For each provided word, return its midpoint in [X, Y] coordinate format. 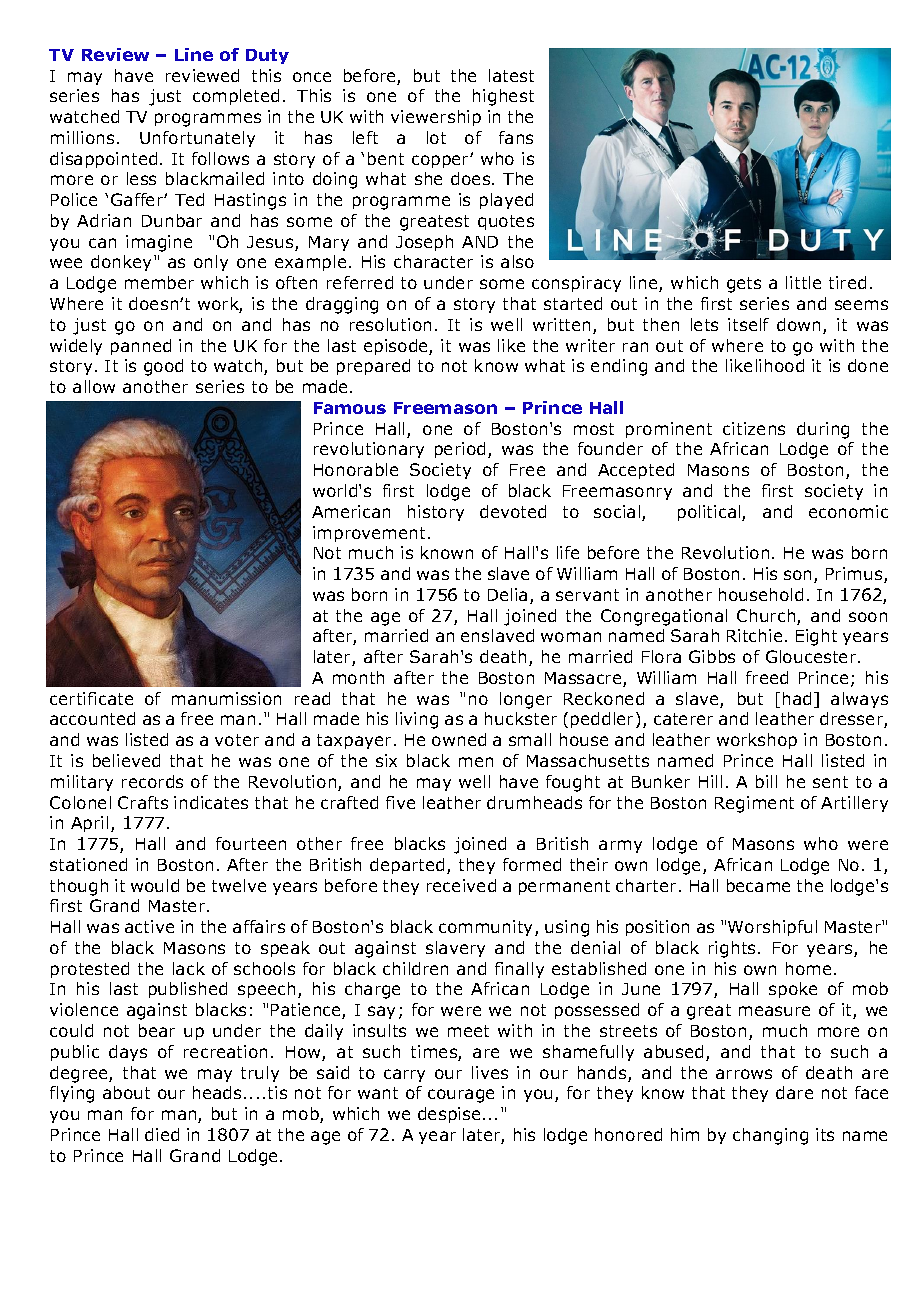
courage [461, 1096]
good [163, 367]
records [152, 781]
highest [503, 97]
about [126, 1092]
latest [511, 75]
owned [459, 739]
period [460, 450]
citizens [754, 428]
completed [236, 97]
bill [766, 781]
